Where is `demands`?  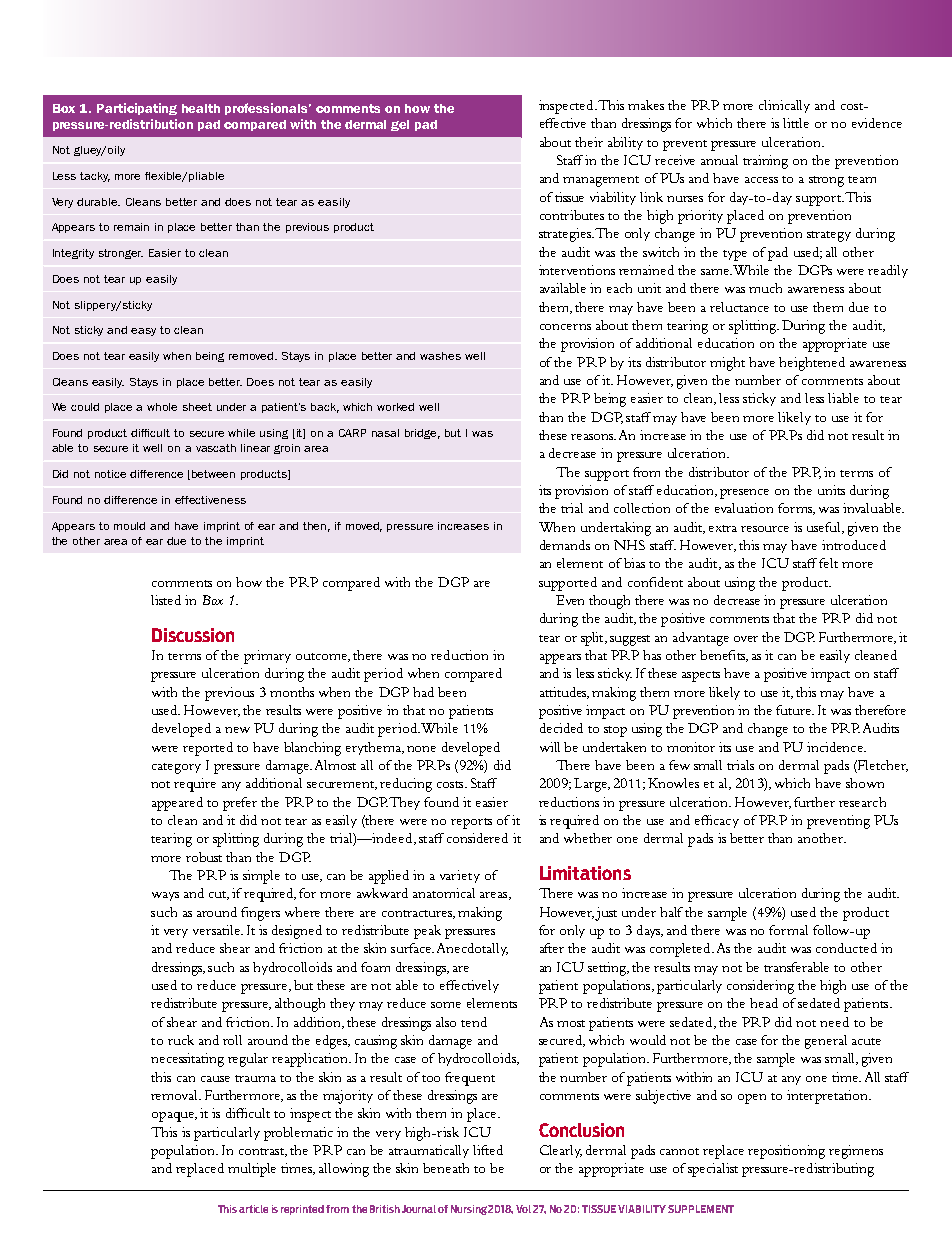 demands is located at coordinates (565, 545).
